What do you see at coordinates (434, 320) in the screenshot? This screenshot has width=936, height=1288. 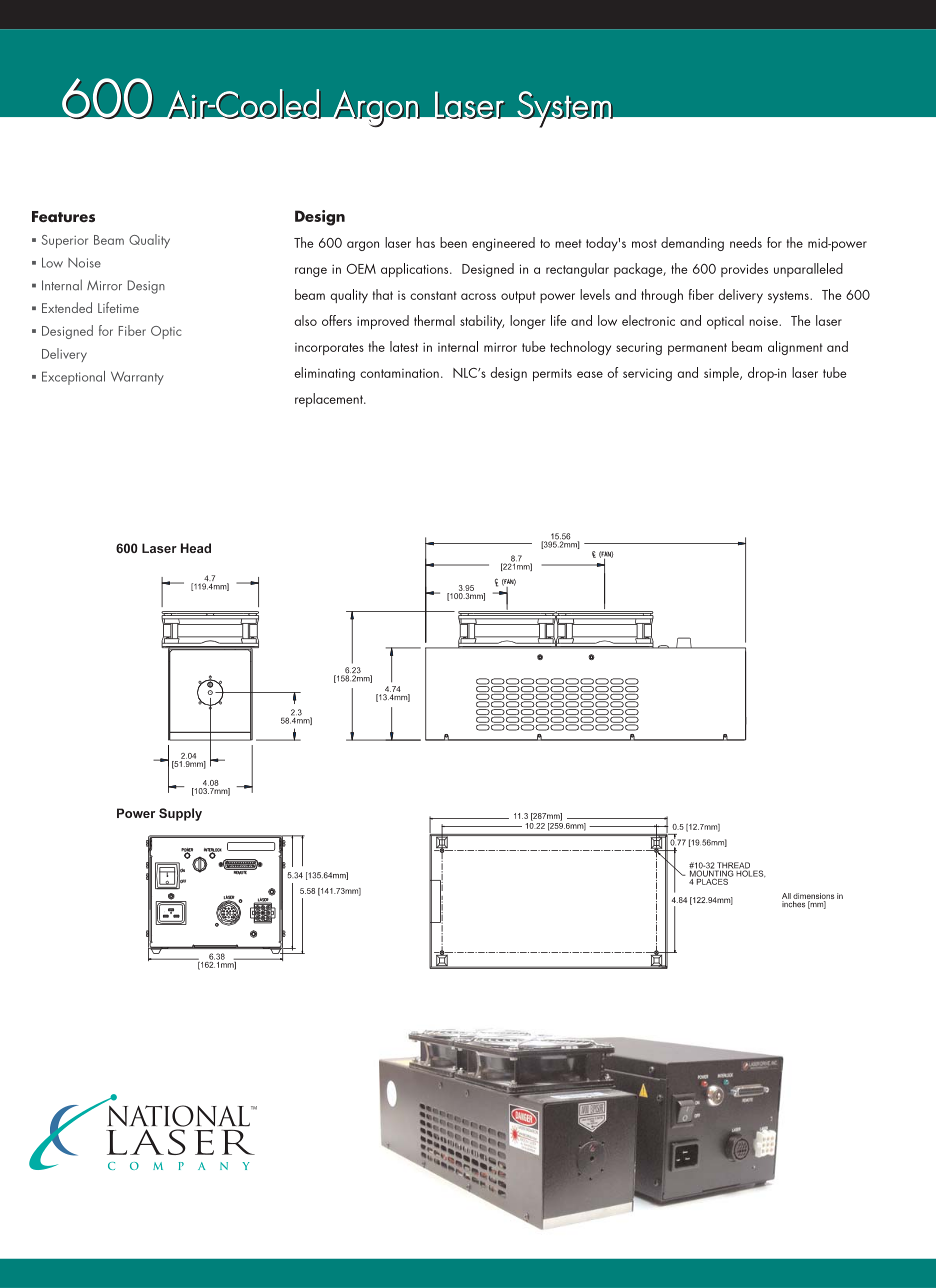 I see `thermal` at bounding box center [434, 320].
